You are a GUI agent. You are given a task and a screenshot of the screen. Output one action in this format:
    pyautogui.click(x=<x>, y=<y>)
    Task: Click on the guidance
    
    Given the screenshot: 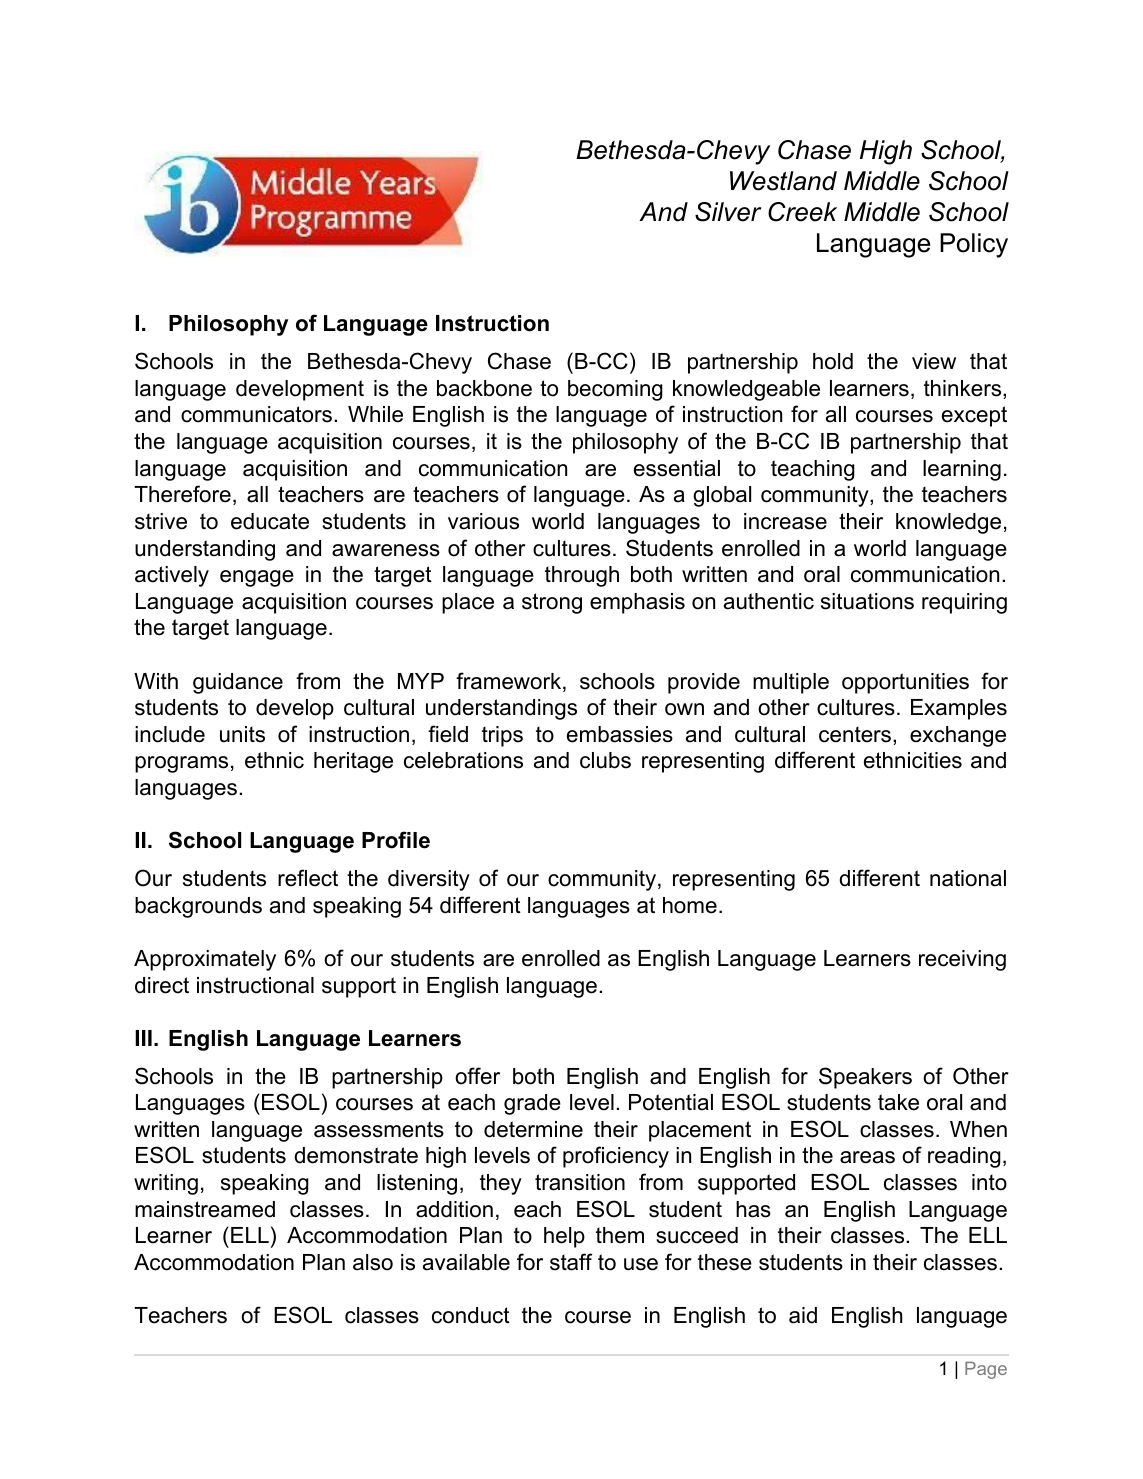 What is the action you would take?
    pyautogui.click(x=238, y=683)
